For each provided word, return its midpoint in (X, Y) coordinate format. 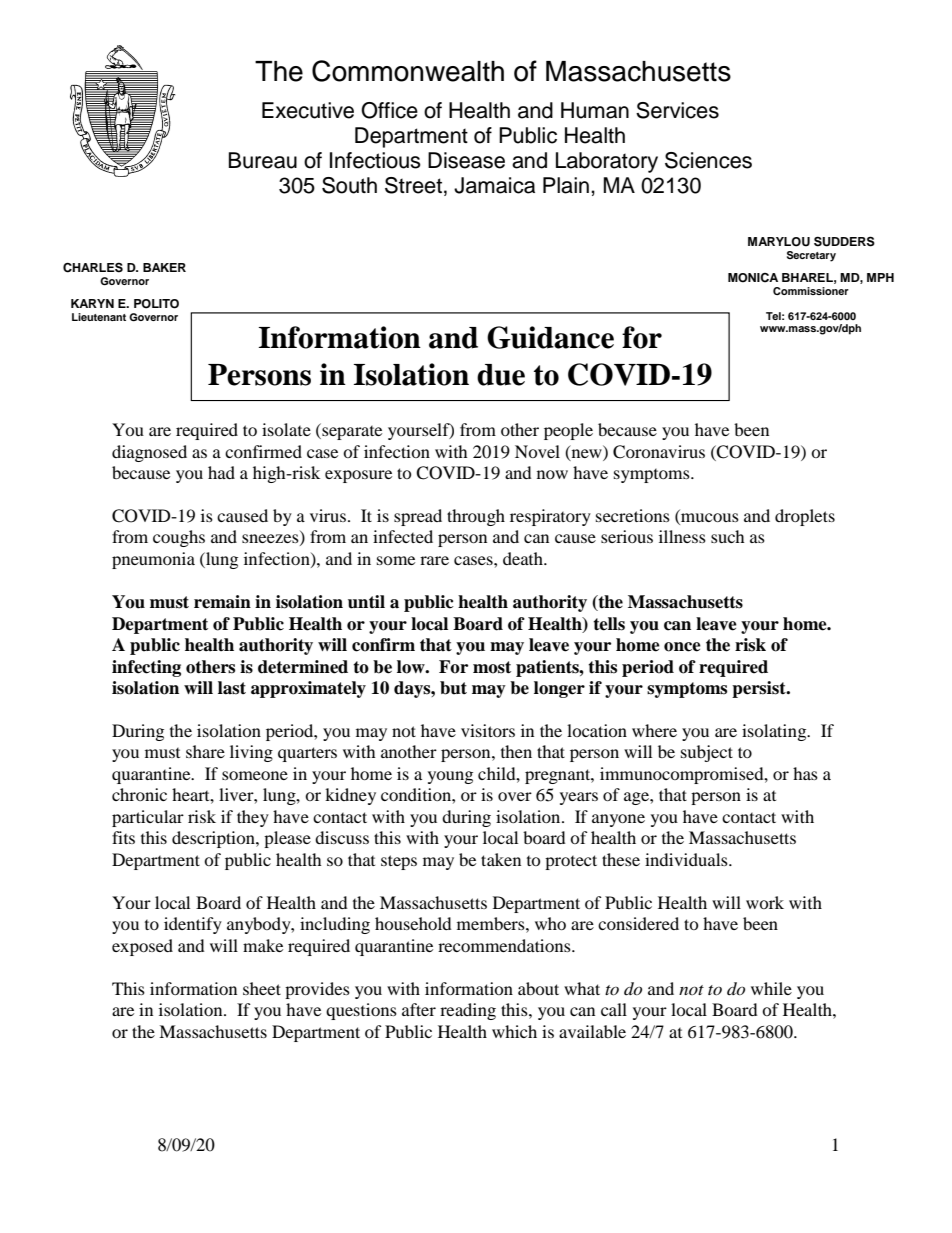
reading (468, 1011)
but (453, 688)
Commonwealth (408, 71)
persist (760, 689)
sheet (262, 988)
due (501, 375)
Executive (308, 110)
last (232, 688)
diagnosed (149, 453)
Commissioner (811, 291)
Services (677, 110)
